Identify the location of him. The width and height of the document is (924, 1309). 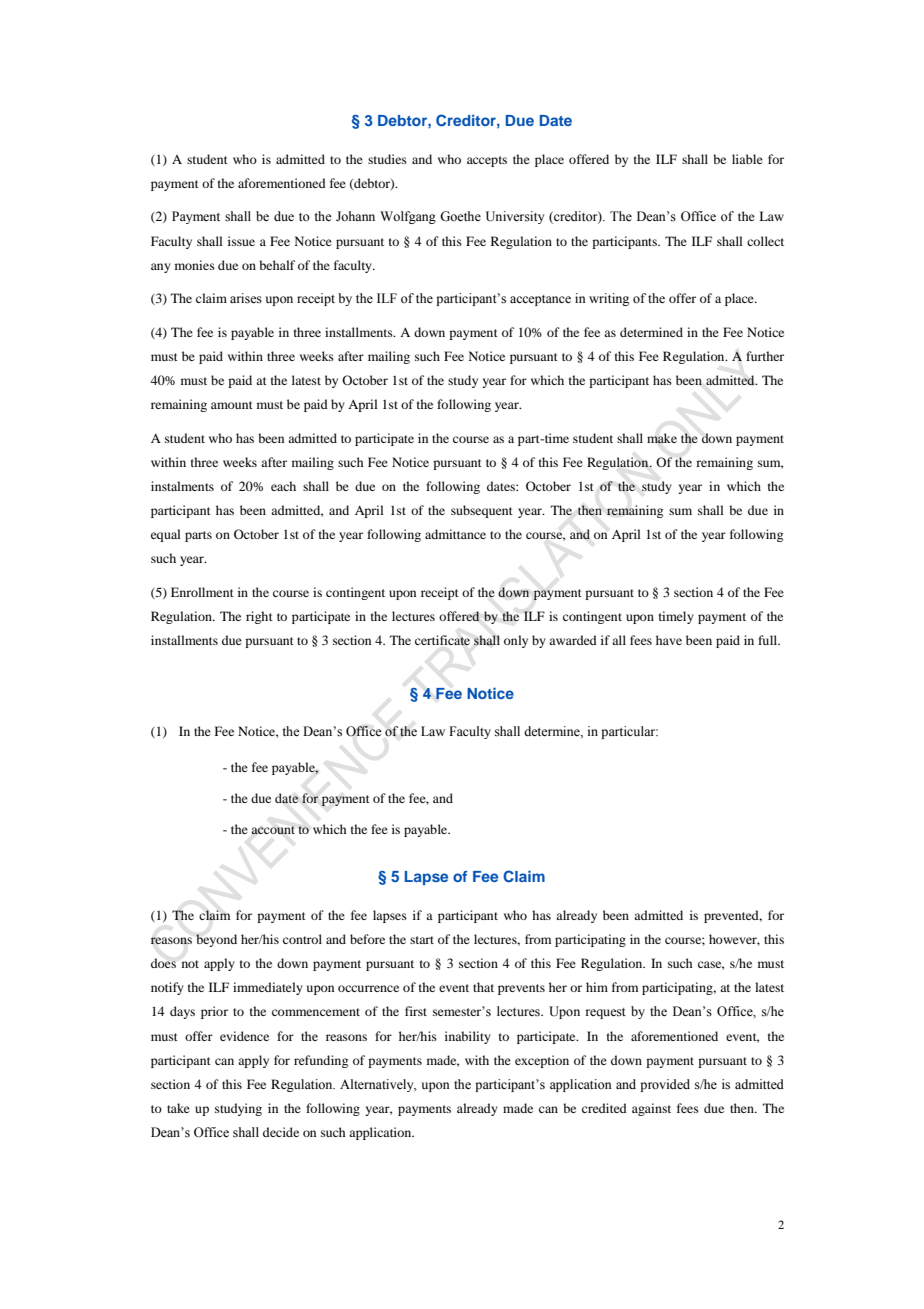
(597, 987).
